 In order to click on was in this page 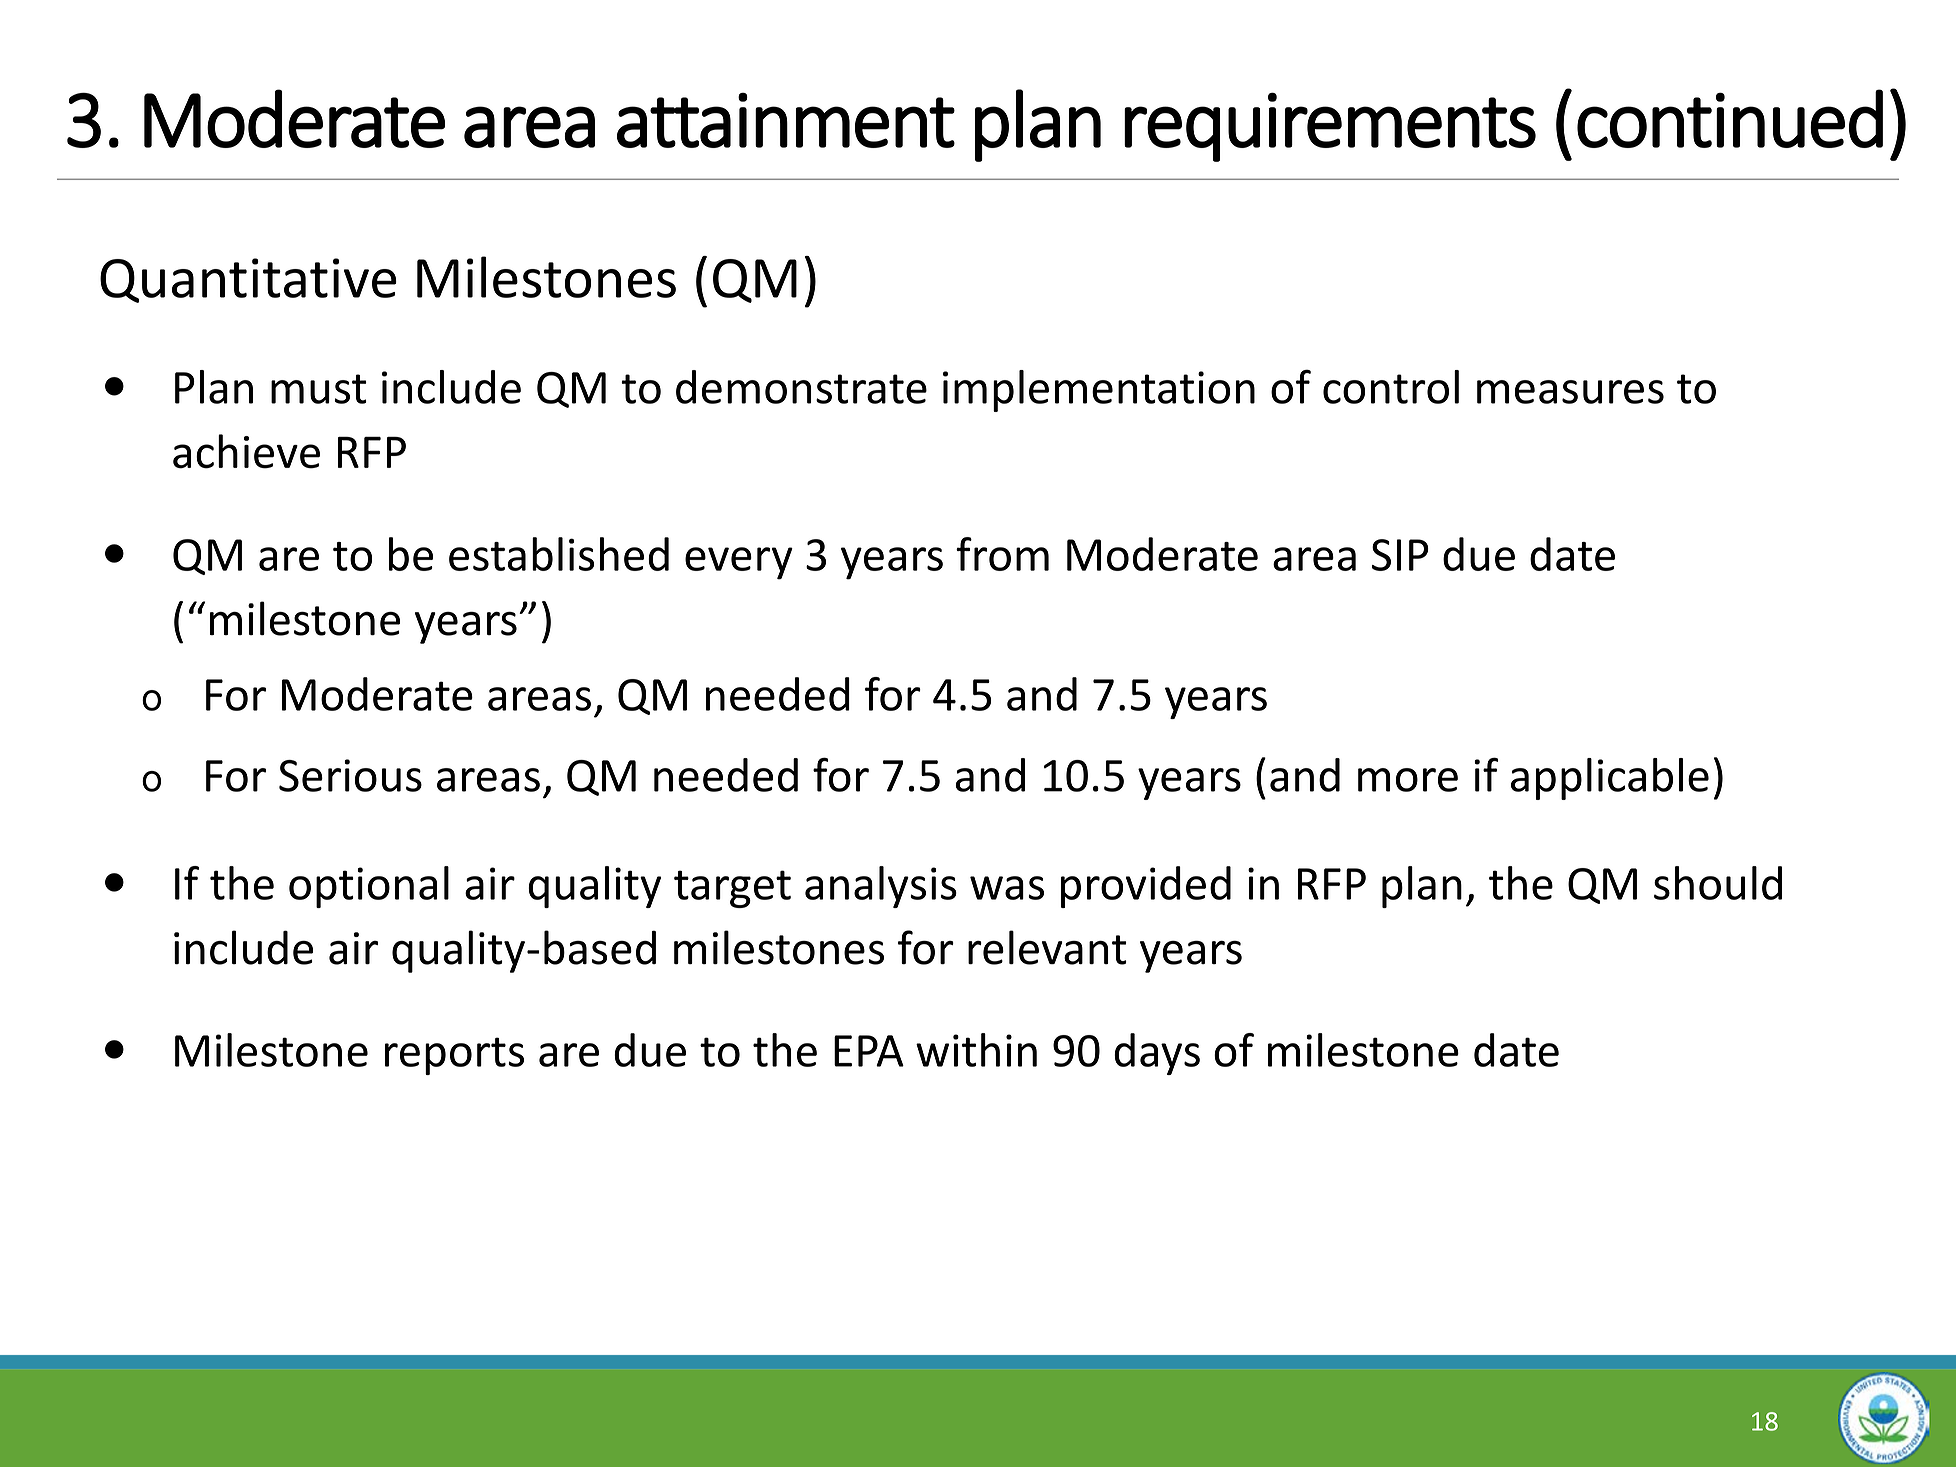, I will do `click(1007, 888)`.
